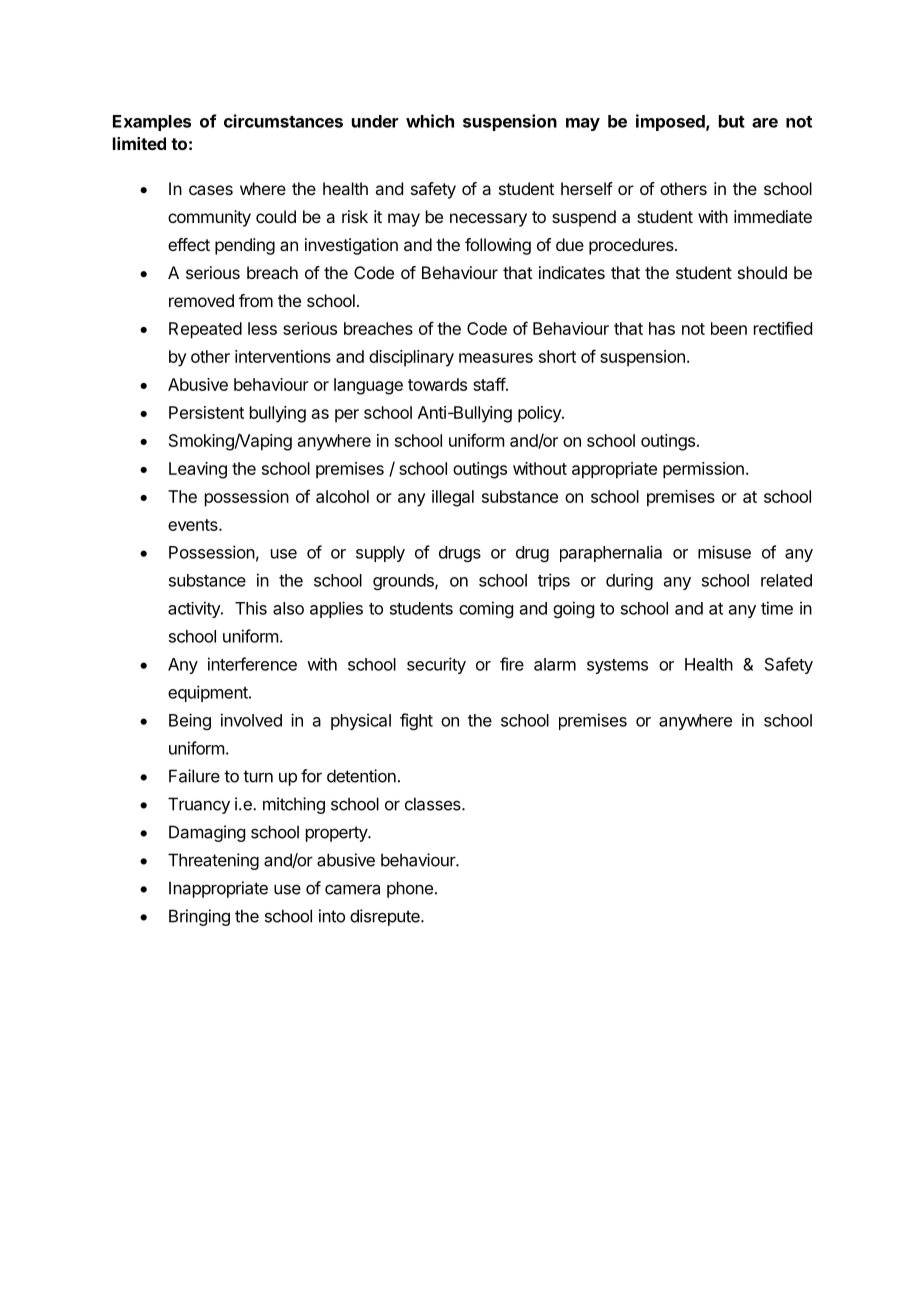 The width and height of the page is (924, 1308). What do you see at coordinates (729, 328) in the page?
I see `been` at bounding box center [729, 328].
